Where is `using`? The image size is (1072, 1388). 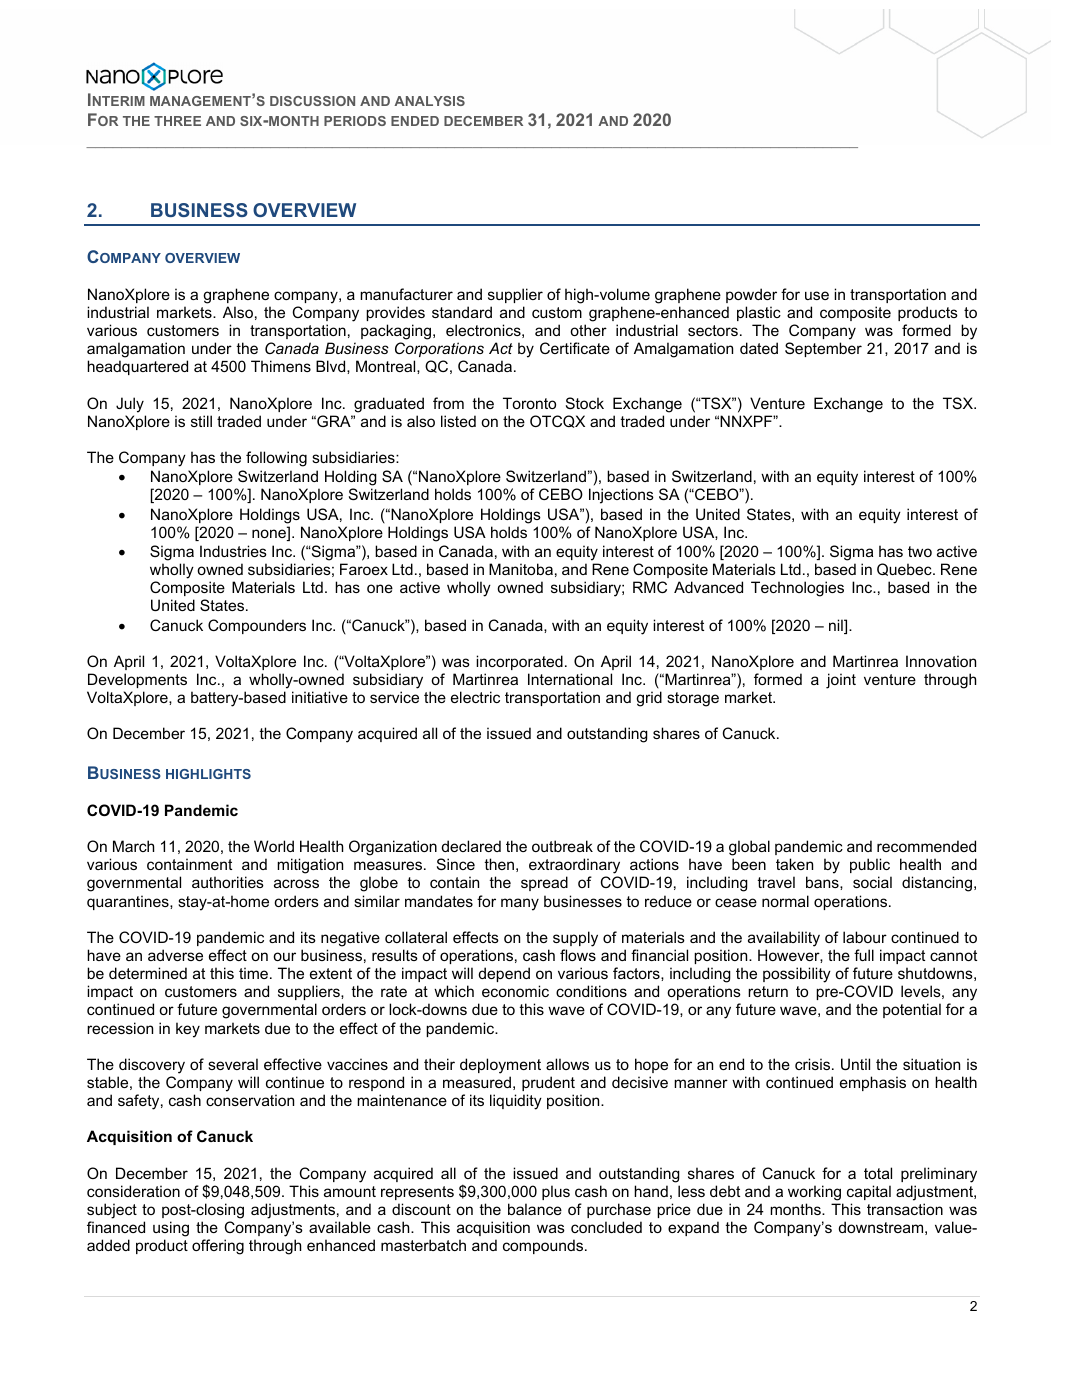
using is located at coordinates (171, 1229).
